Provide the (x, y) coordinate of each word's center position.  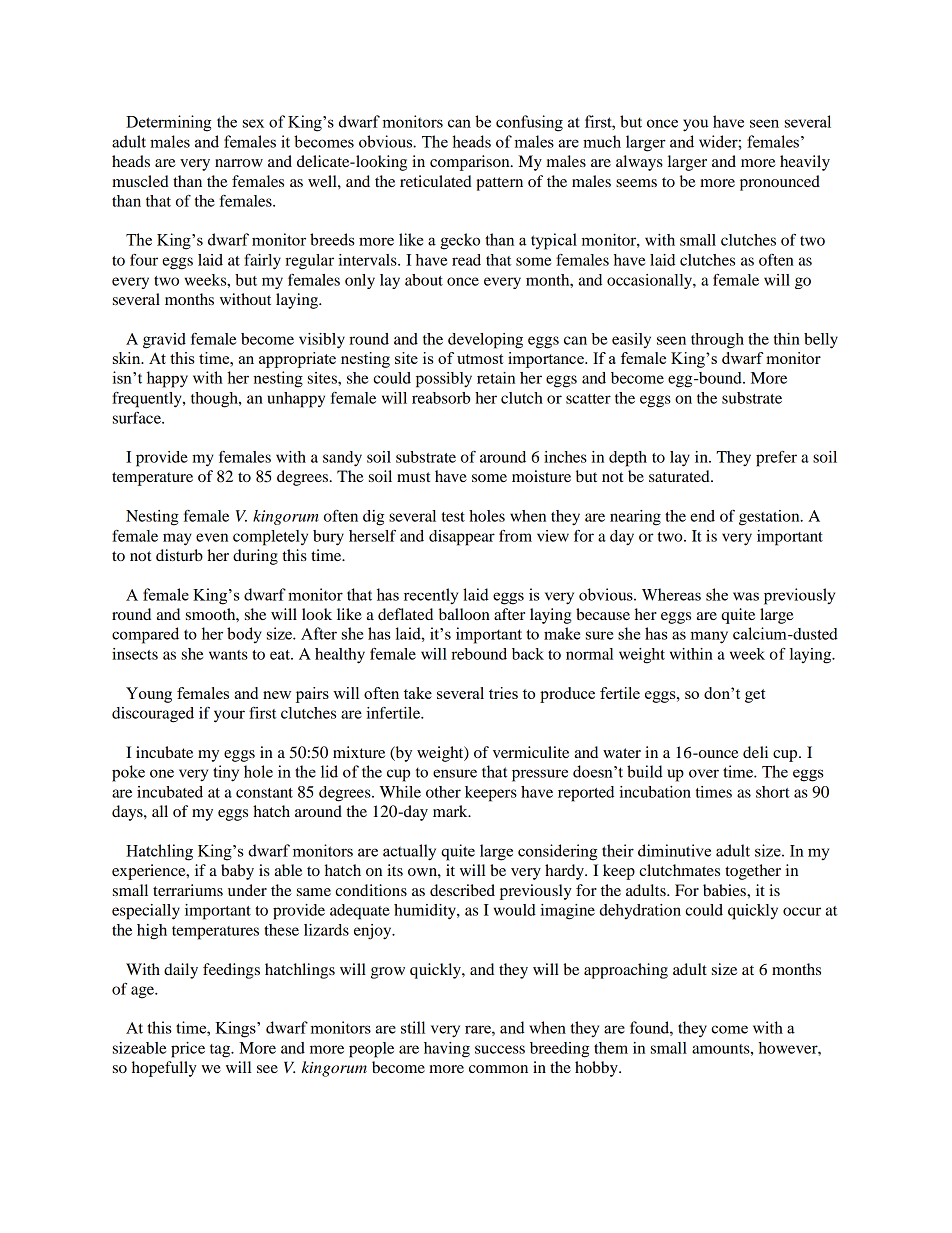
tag (221, 1051)
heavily (805, 163)
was (746, 596)
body (244, 635)
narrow (239, 163)
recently (431, 596)
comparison (471, 163)
